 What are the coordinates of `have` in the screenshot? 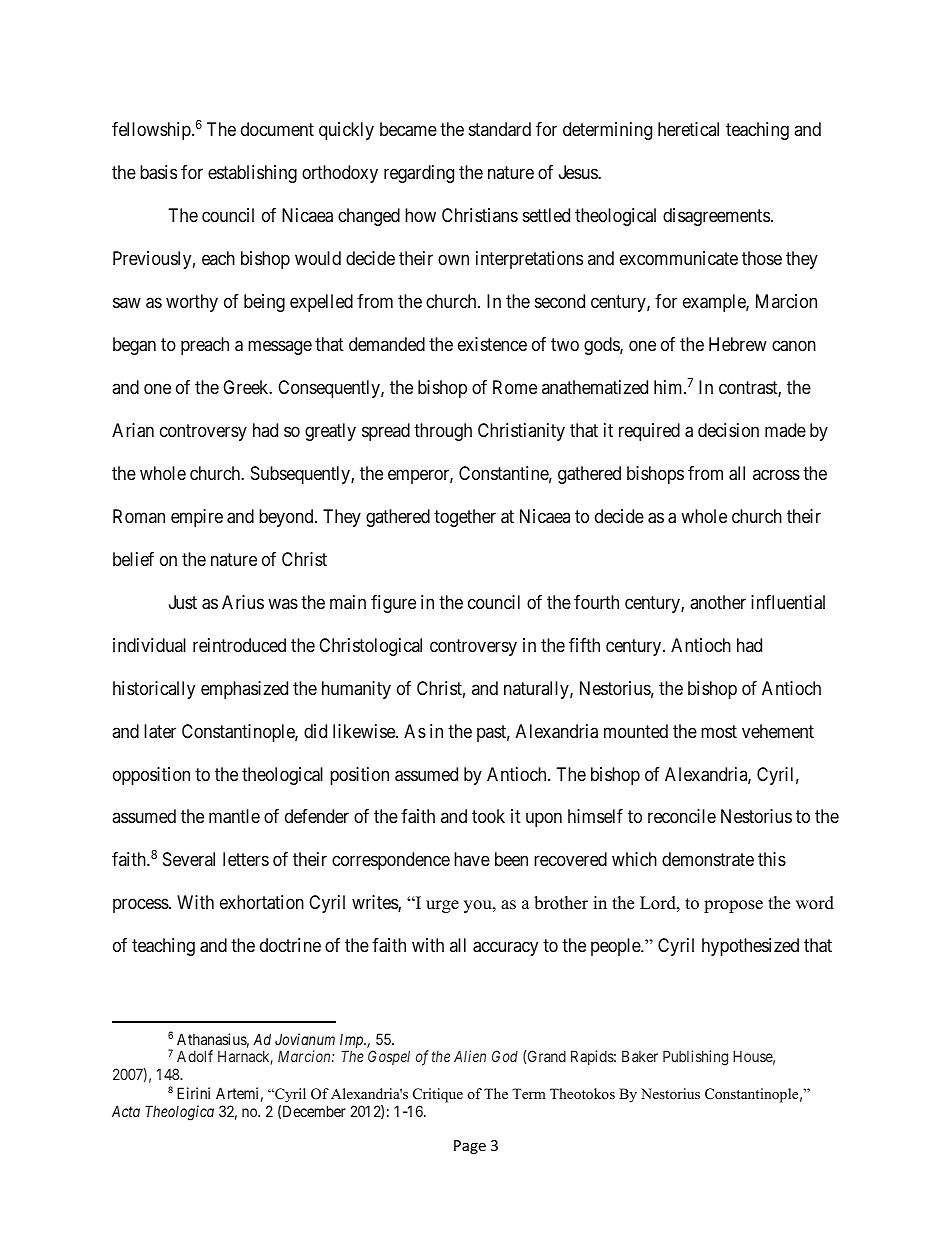 It's located at (472, 859).
